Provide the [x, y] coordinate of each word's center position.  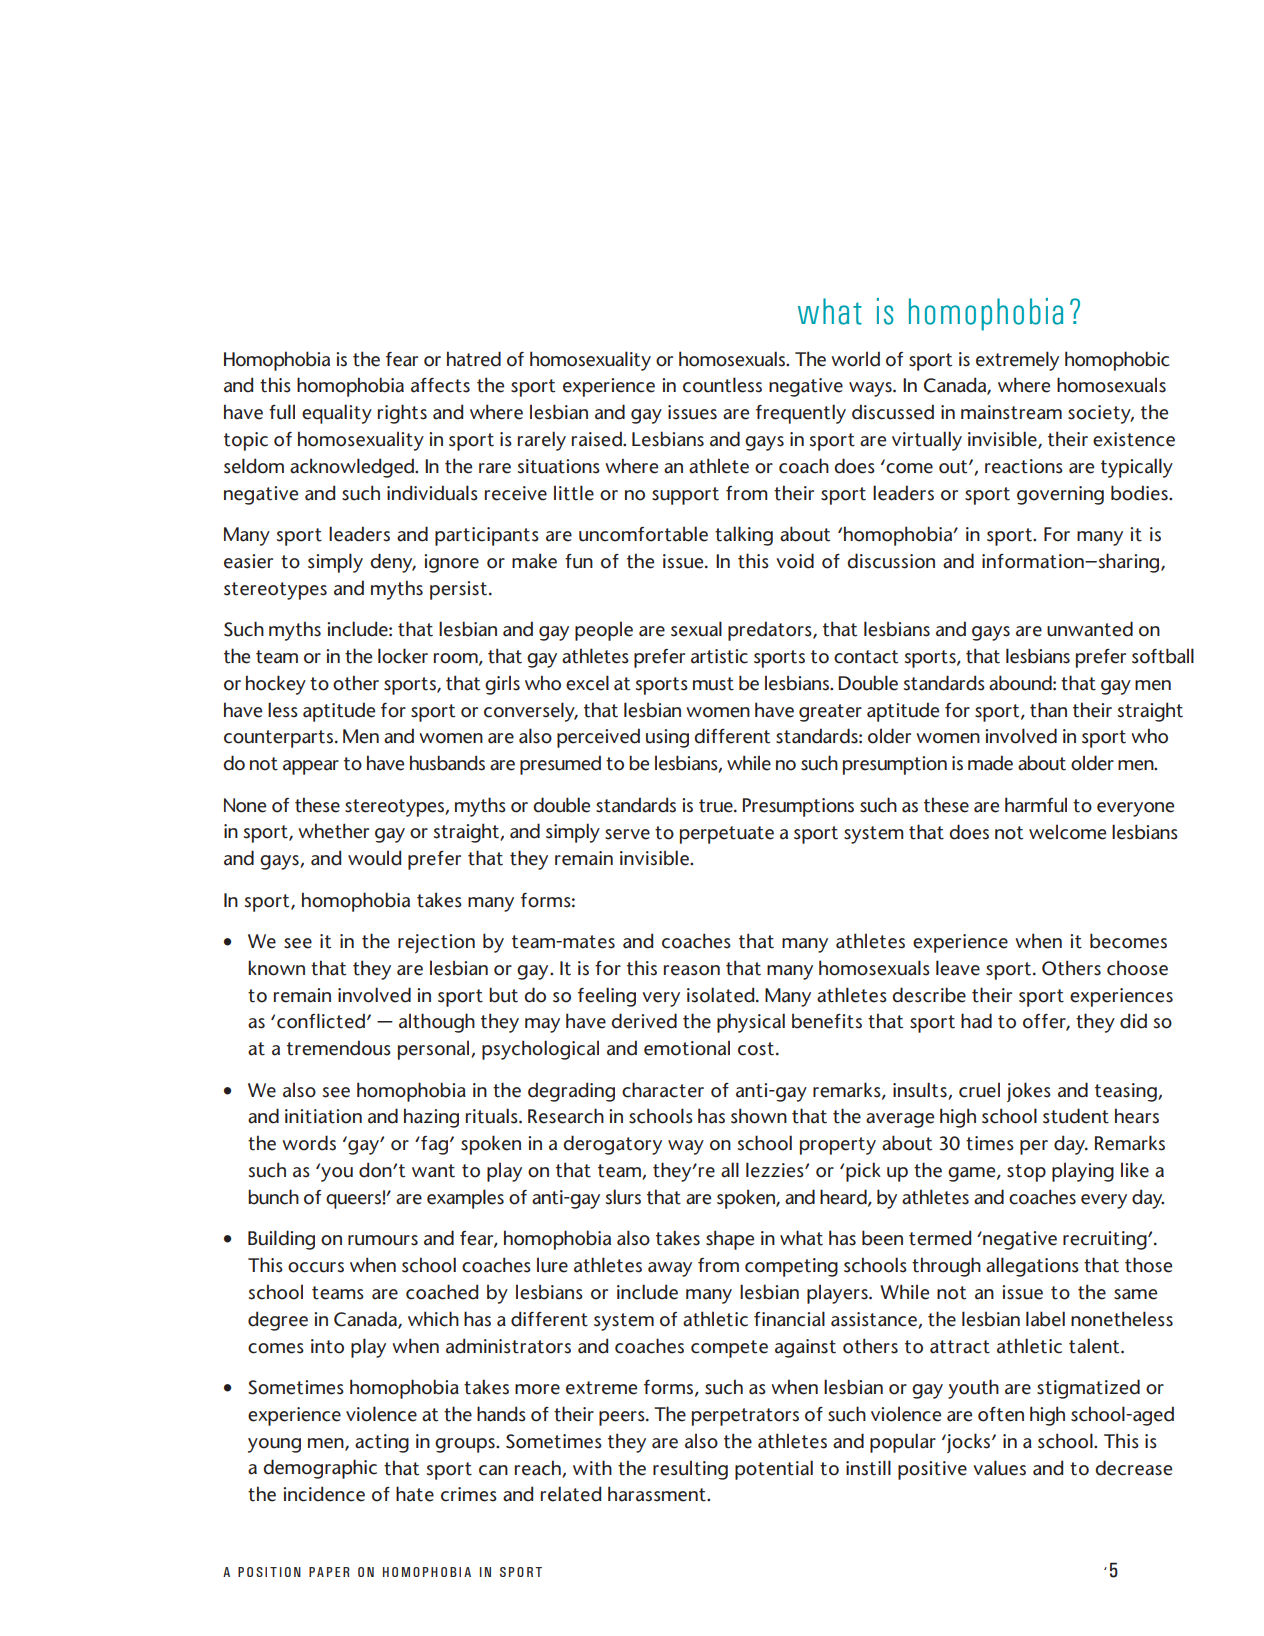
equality [337, 414]
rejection [436, 943]
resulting [690, 1470]
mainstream [1011, 412]
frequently [801, 414]
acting [382, 1443]
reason [692, 970]
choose [1137, 968]
